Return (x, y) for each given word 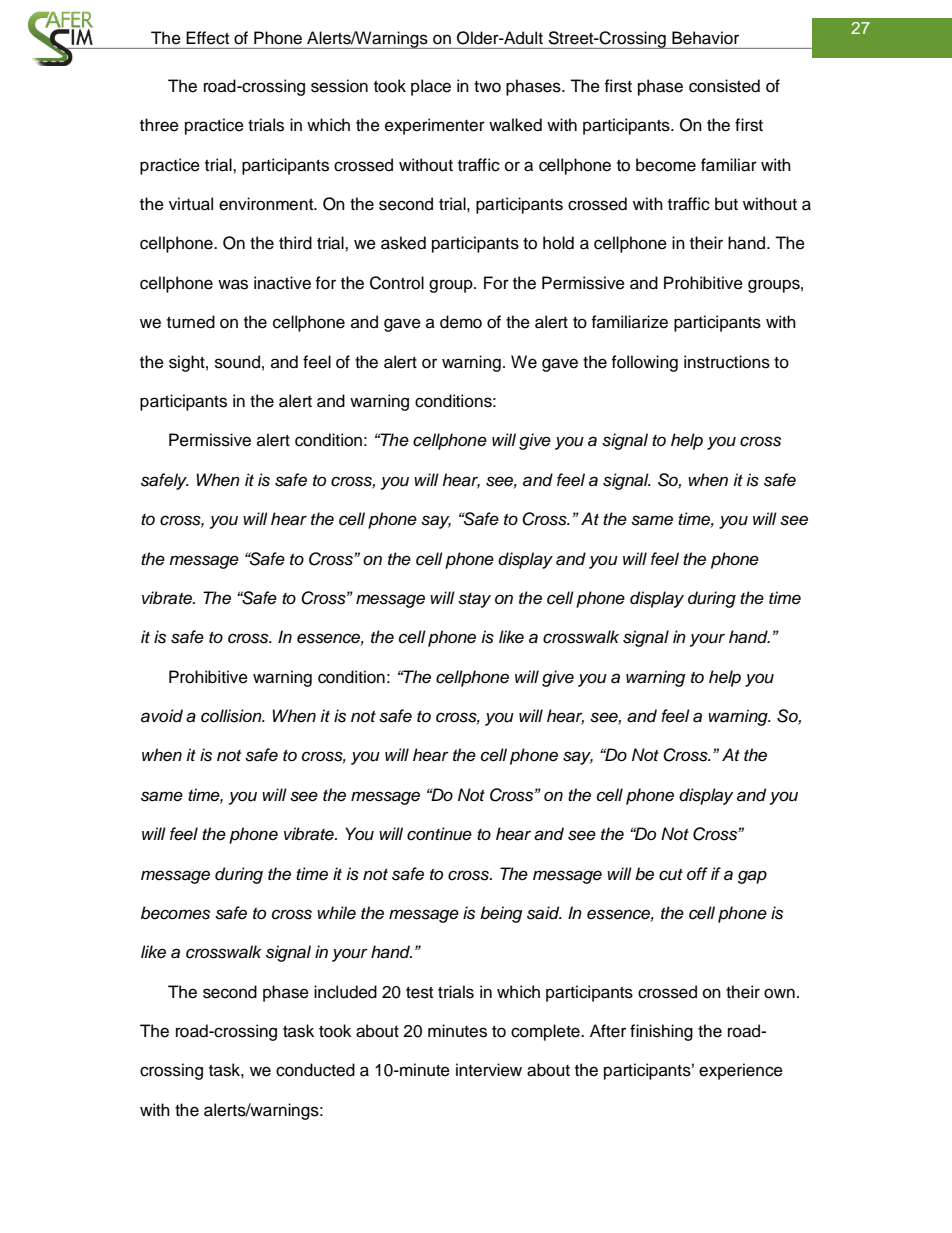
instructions (727, 362)
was (233, 284)
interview (489, 1070)
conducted (315, 1070)
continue (439, 834)
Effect (207, 38)
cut (671, 875)
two (487, 87)
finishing (661, 1032)
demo (461, 322)
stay (474, 600)
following (644, 363)
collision (232, 716)
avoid (162, 716)
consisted (724, 86)
